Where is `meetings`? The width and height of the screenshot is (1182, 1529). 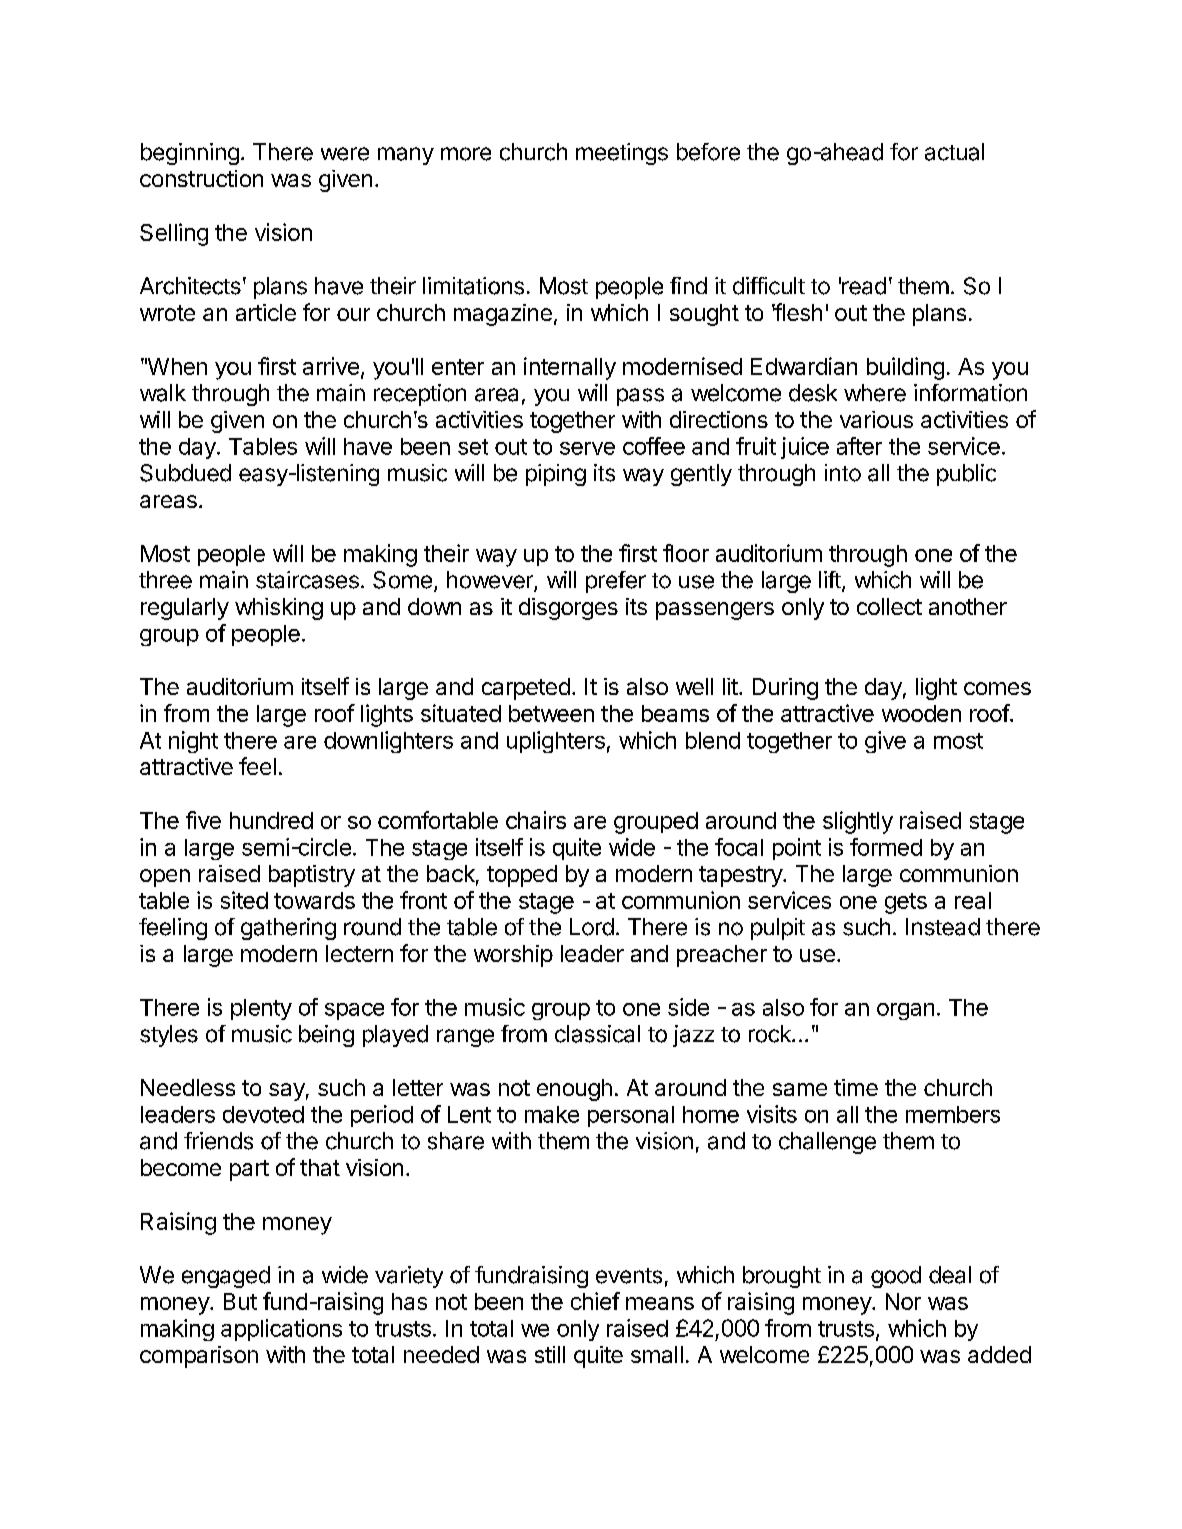 meetings is located at coordinates (622, 154).
